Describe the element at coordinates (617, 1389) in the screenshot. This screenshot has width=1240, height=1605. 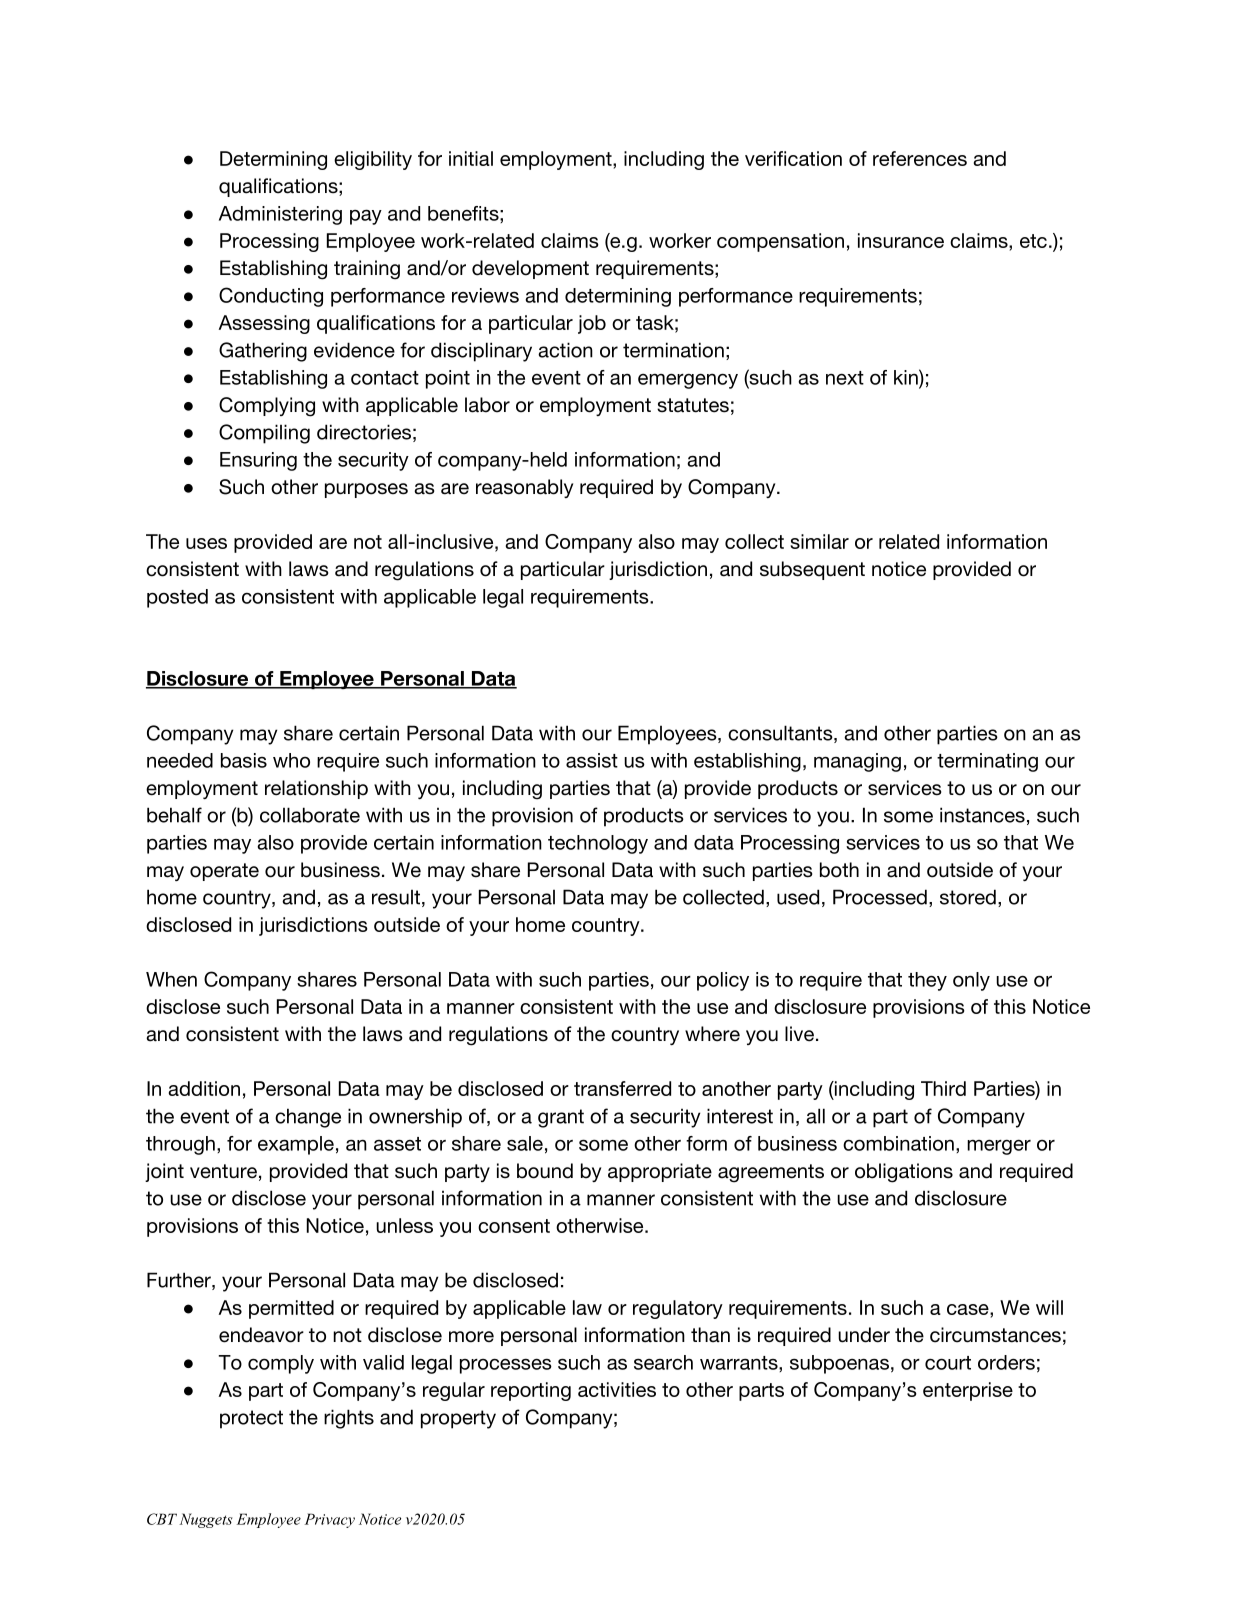
I see `activities` at that location.
